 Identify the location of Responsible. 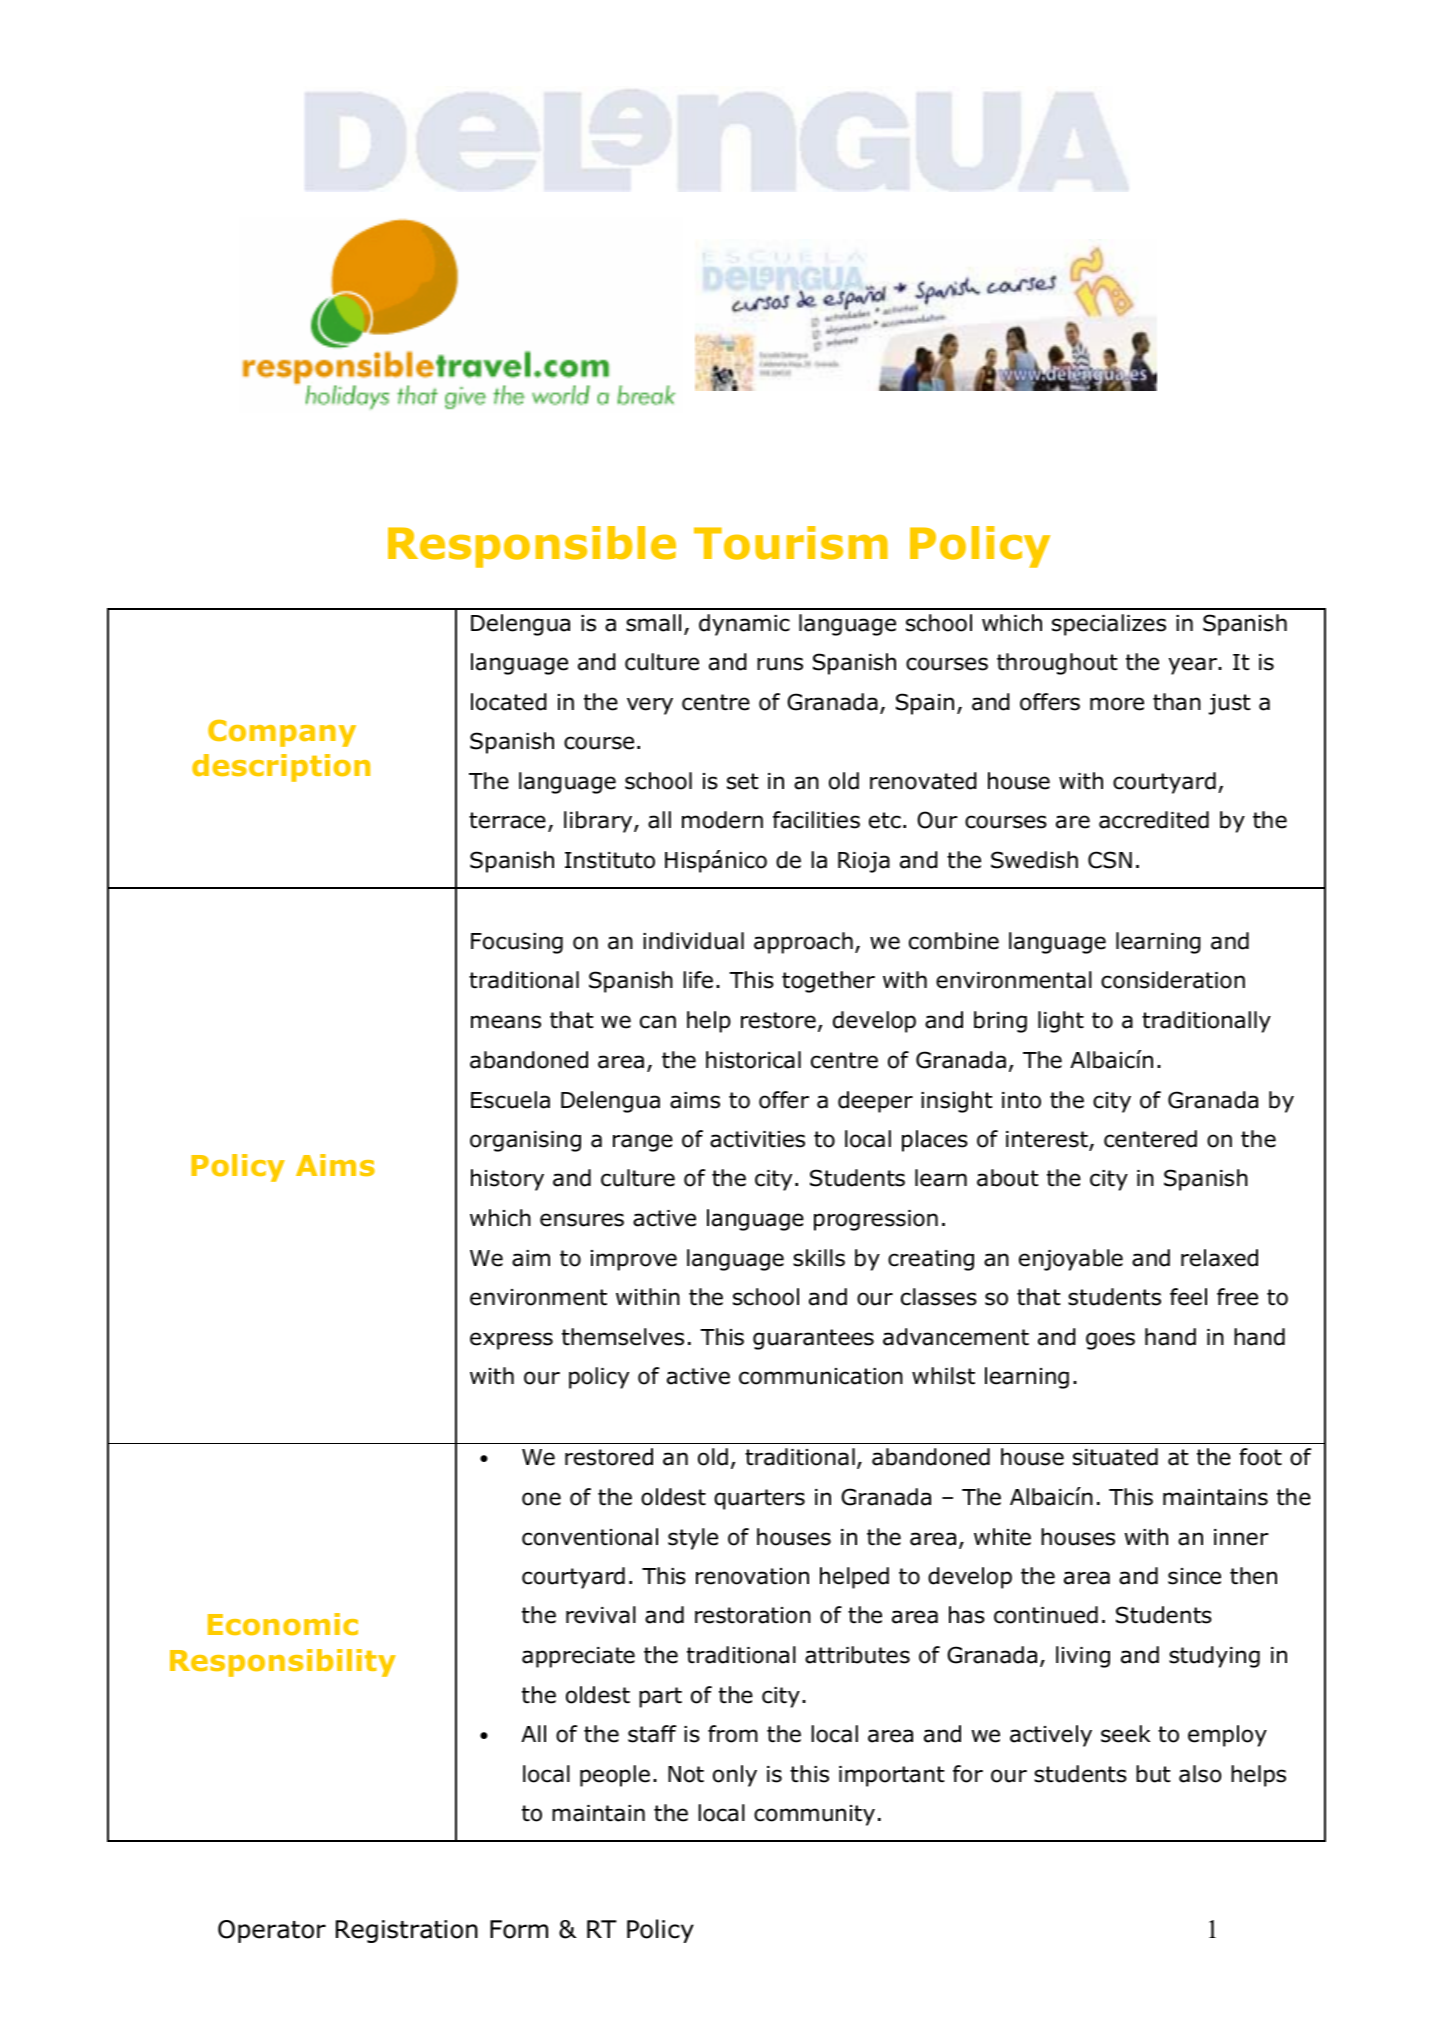
(532, 547).
